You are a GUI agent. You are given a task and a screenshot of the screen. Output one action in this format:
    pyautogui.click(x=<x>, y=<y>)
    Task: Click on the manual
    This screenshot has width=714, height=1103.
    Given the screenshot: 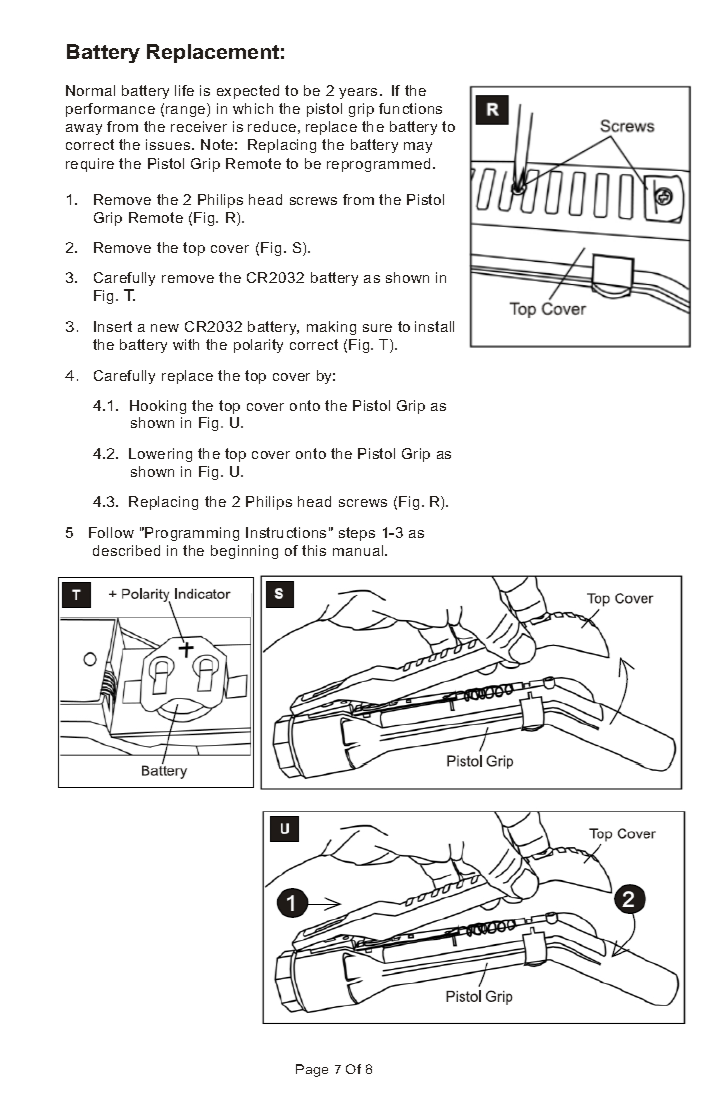 What is the action you would take?
    pyautogui.click(x=359, y=550)
